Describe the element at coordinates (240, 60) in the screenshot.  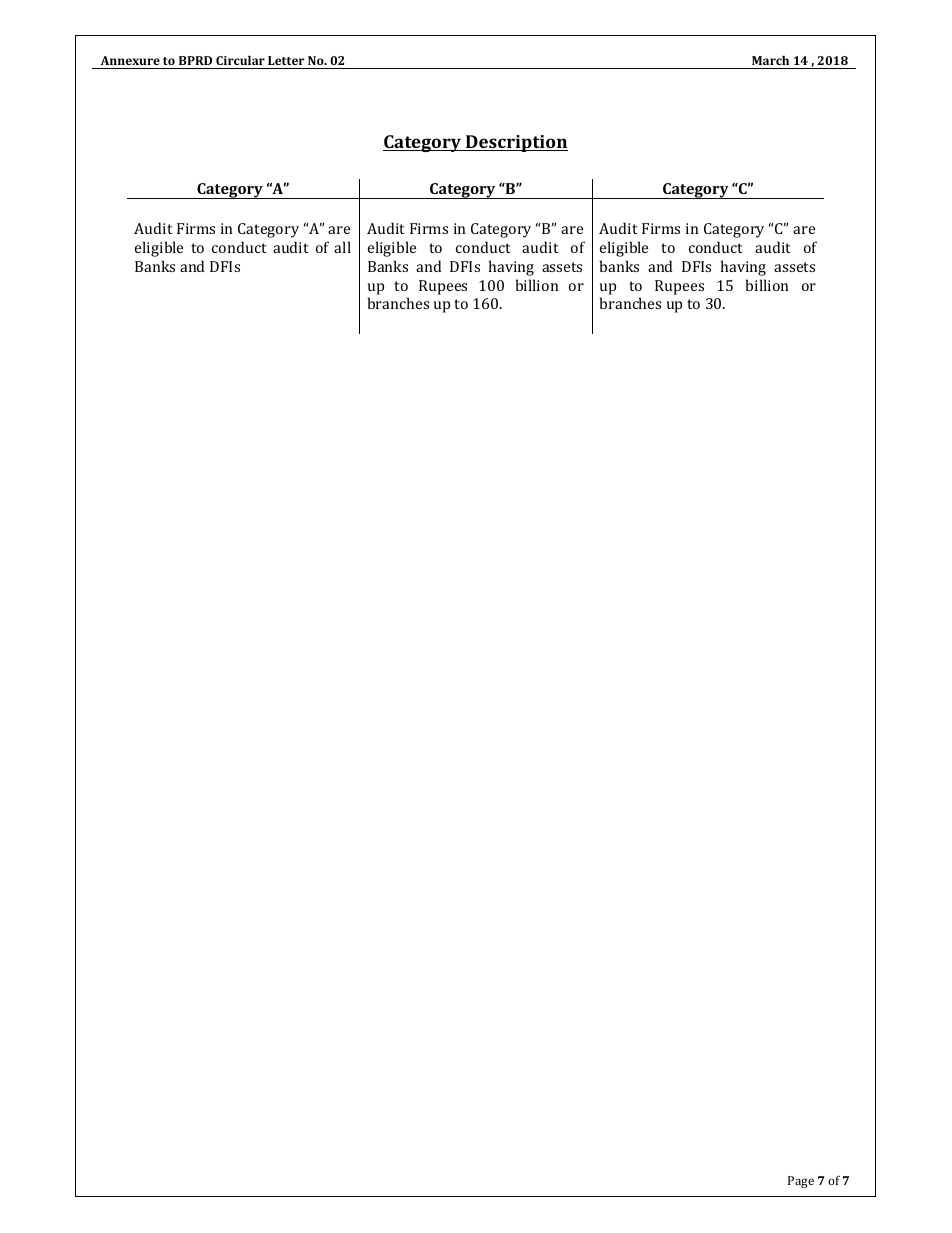
I see `Circular` at that location.
